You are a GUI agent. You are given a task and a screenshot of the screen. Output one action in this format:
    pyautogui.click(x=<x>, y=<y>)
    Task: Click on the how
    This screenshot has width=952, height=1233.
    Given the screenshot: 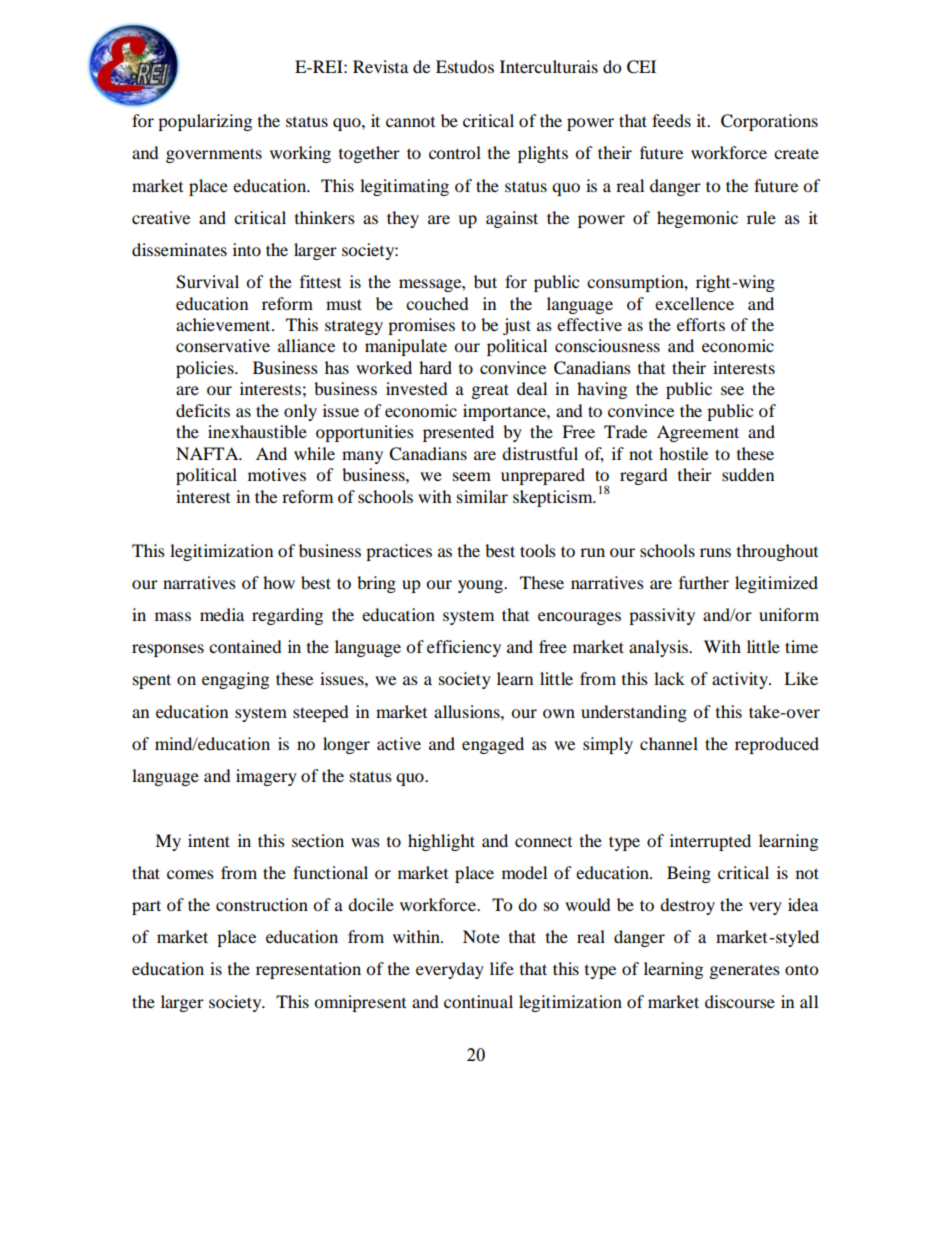 What is the action you would take?
    pyautogui.click(x=279, y=582)
